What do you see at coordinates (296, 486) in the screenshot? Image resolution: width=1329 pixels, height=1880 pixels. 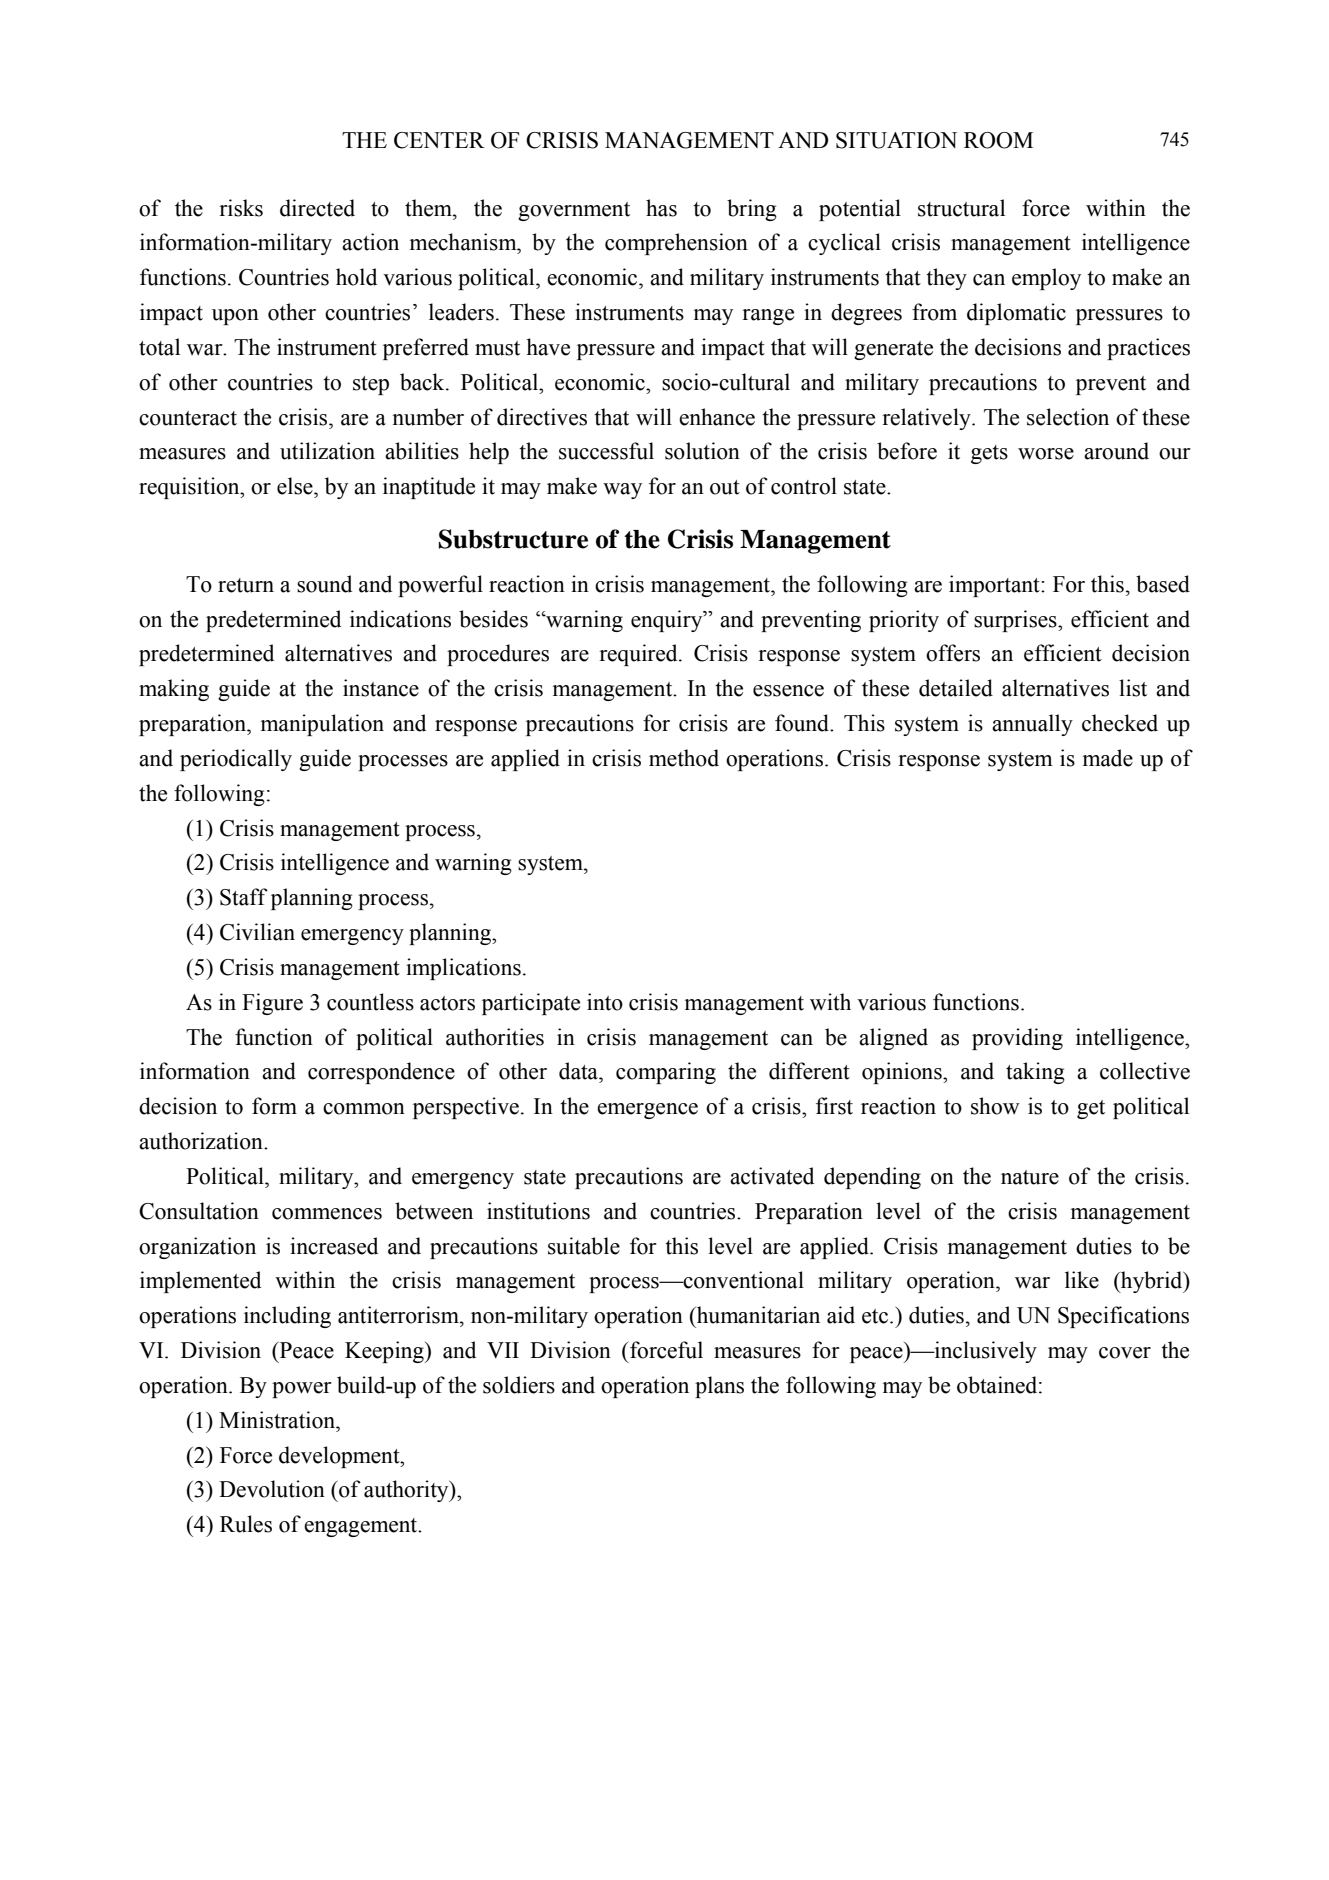 I see `else` at bounding box center [296, 486].
